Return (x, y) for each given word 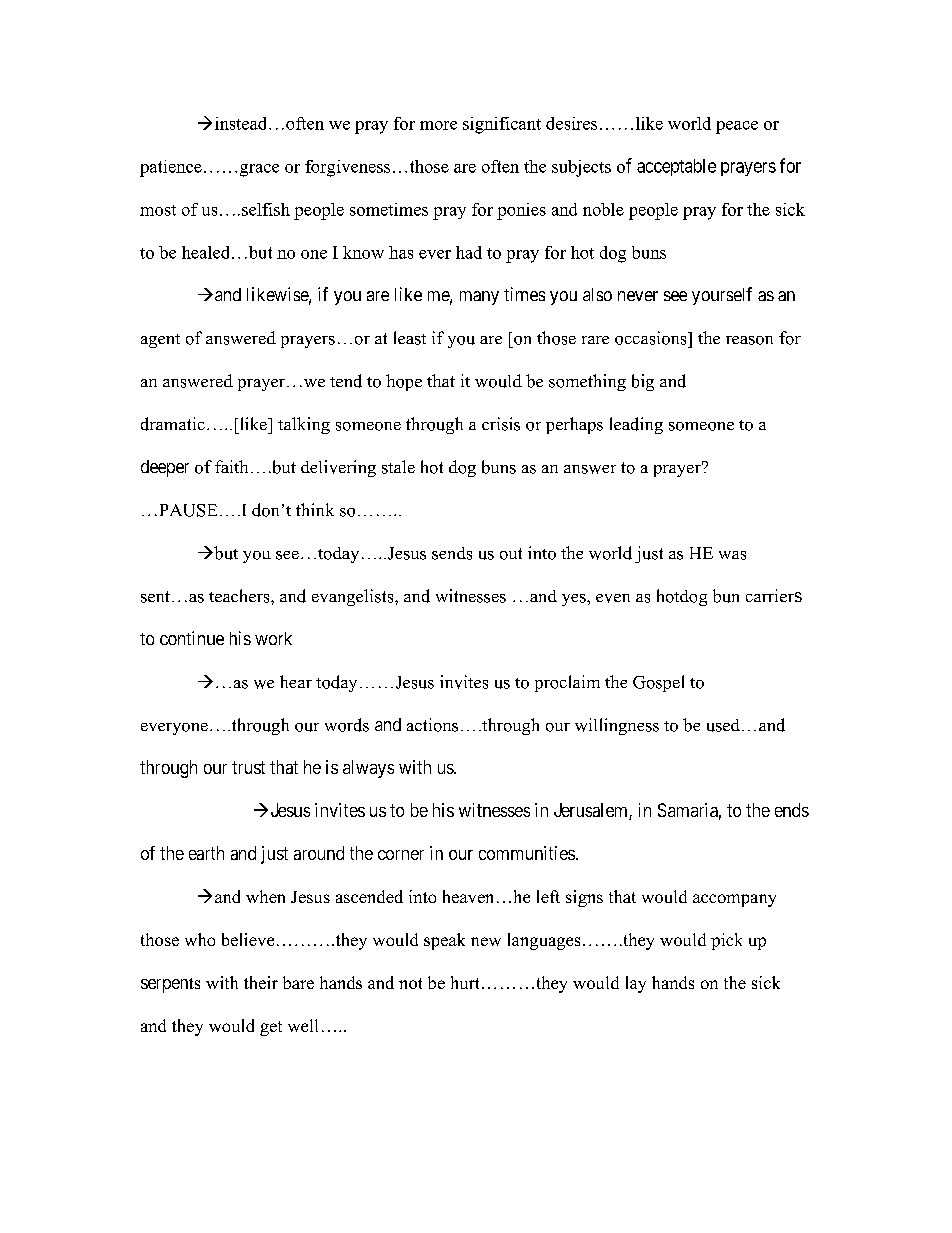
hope (404, 382)
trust (248, 767)
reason (749, 340)
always (368, 769)
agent (160, 341)
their (261, 982)
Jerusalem (592, 811)
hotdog (682, 597)
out (511, 554)
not (410, 983)
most (158, 210)
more (438, 125)
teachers (240, 596)
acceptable (676, 167)
